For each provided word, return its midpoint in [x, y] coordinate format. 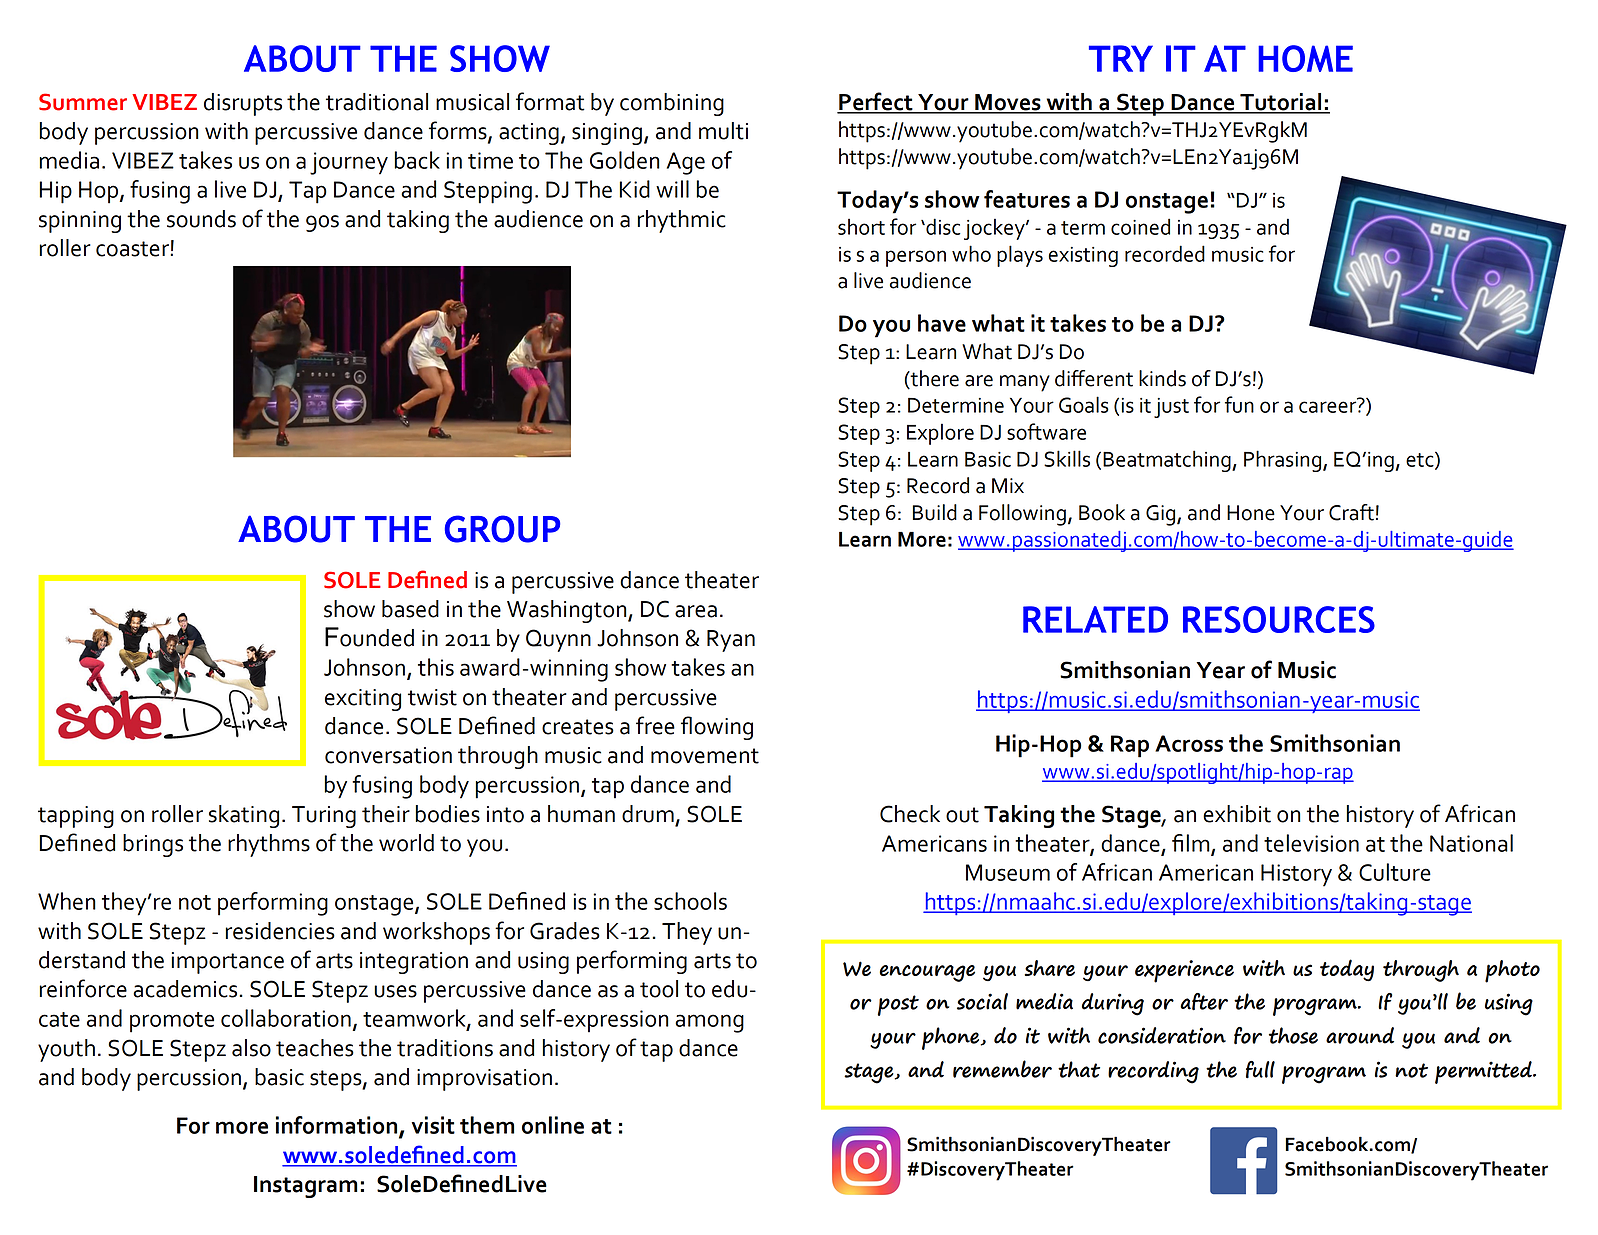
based [410, 609]
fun [1239, 404]
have [942, 323]
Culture [1395, 872]
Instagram [305, 1187]
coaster [132, 249]
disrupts [243, 104]
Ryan [731, 641]
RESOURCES [1279, 619]
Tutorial [1281, 103]
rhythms [269, 845]
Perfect [876, 102]
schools [690, 901]
